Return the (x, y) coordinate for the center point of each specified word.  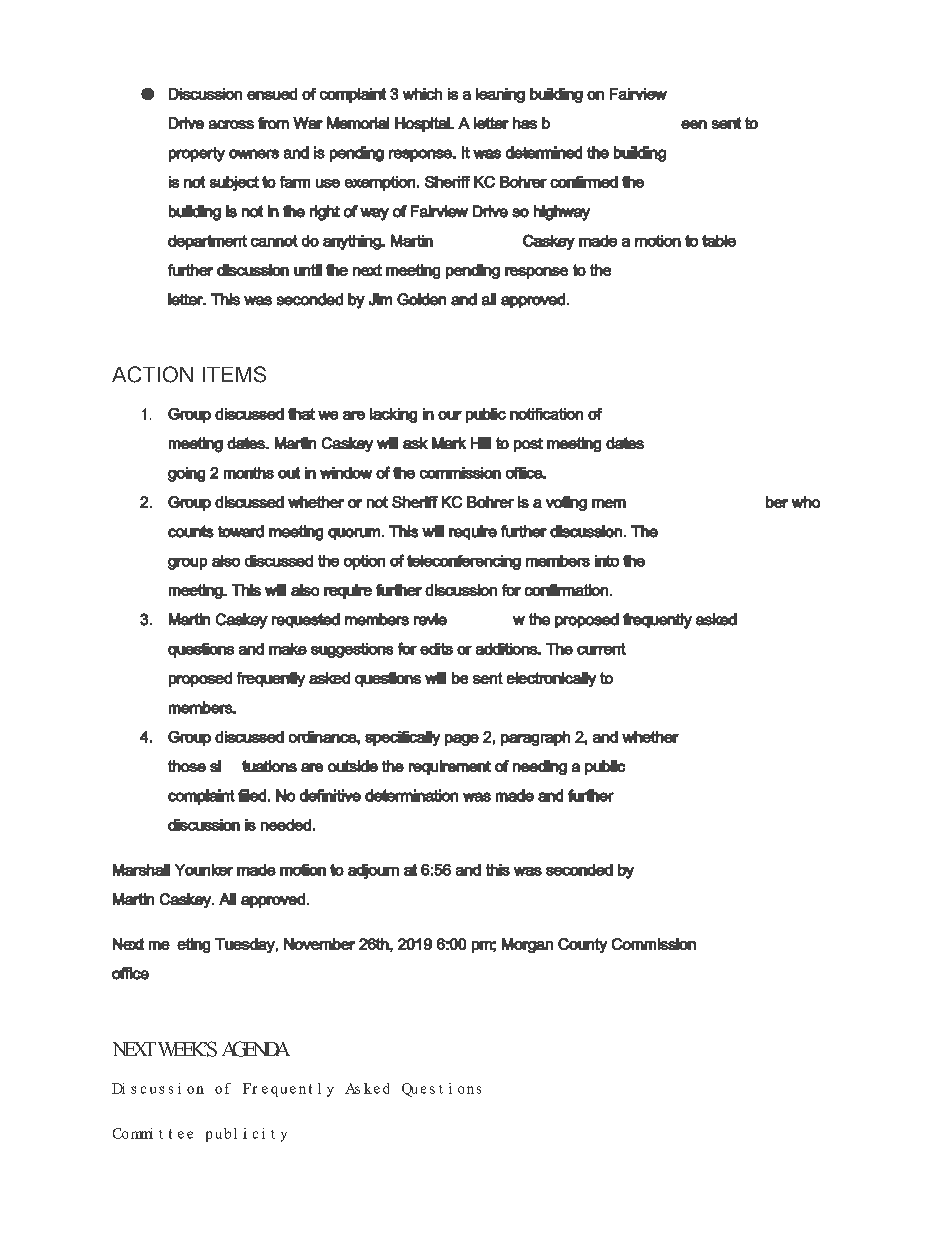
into (607, 561)
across (231, 124)
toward (241, 531)
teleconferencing (464, 562)
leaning (500, 95)
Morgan (527, 945)
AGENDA (256, 1049)
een (694, 124)
